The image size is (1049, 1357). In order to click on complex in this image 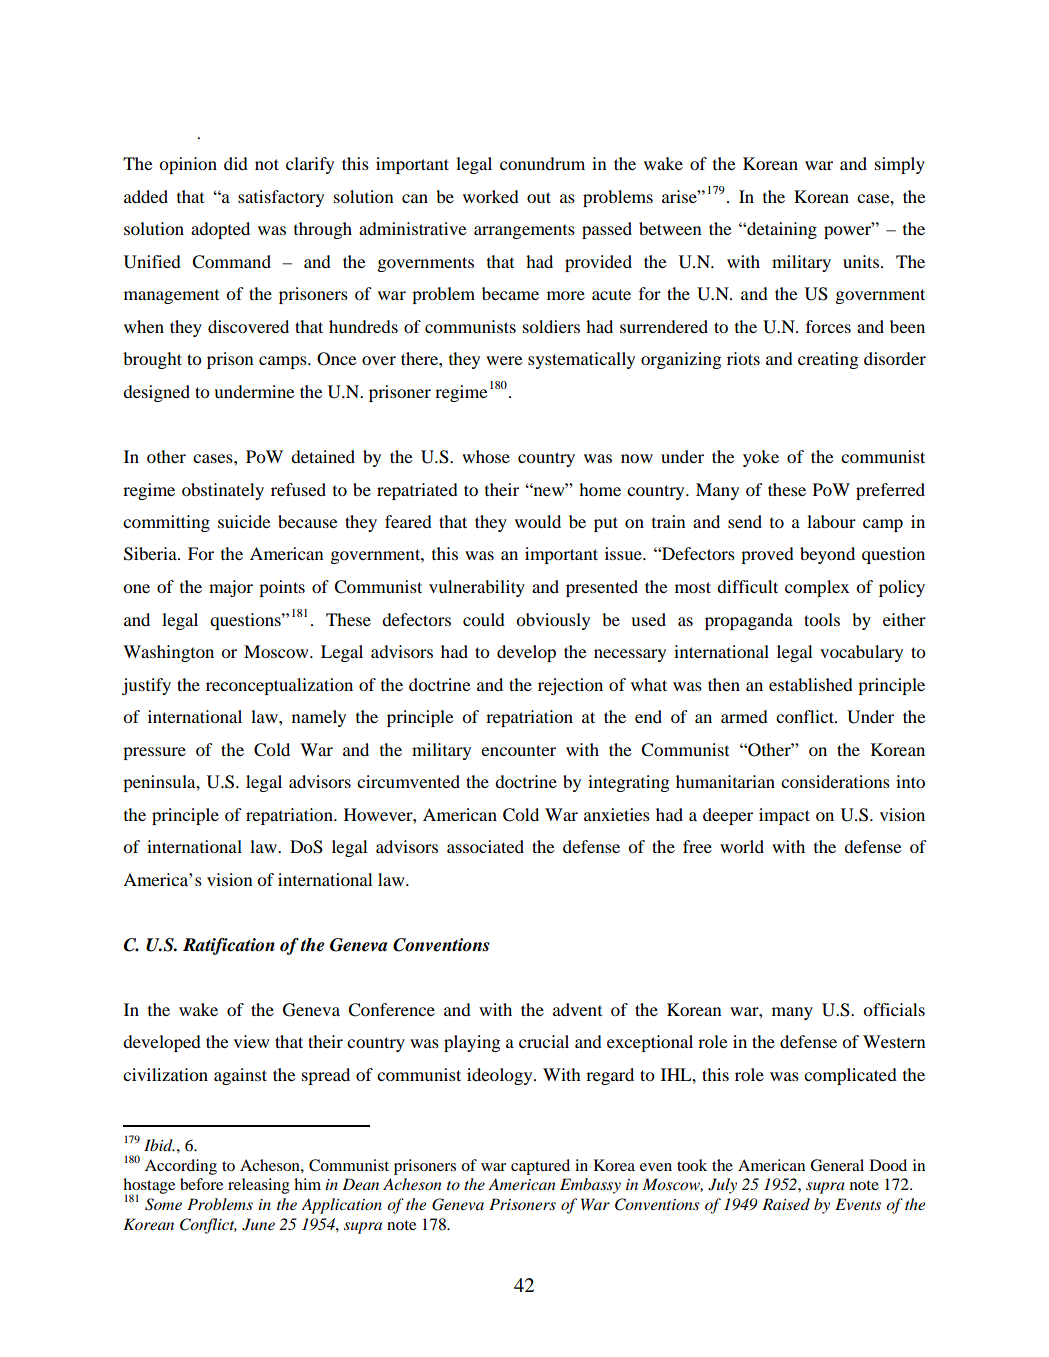, I will do `click(817, 588)`.
